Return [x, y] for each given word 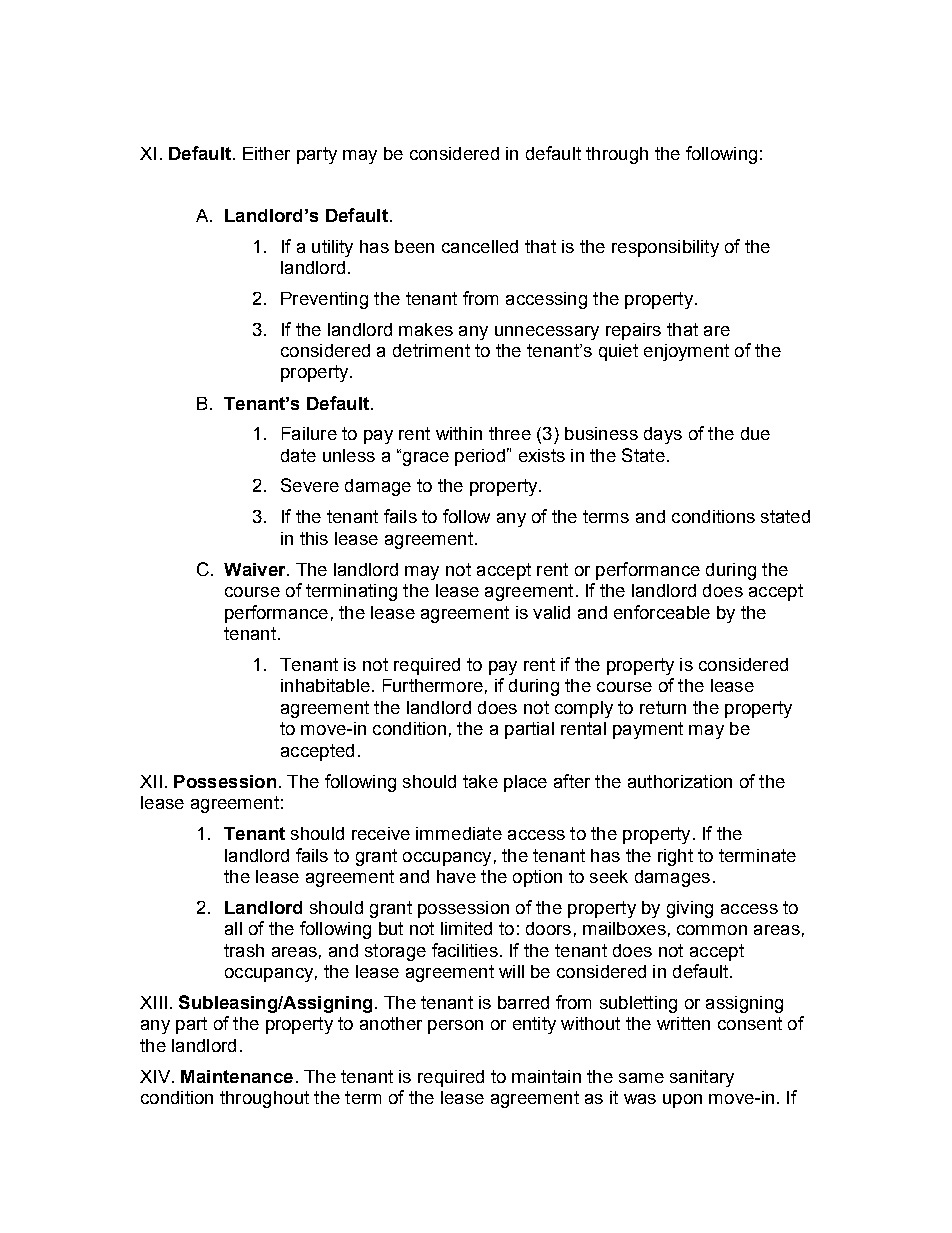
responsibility [665, 248]
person [455, 1027]
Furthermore [433, 685]
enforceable [662, 612]
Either [266, 153]
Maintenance [237, 1076]
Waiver [256, 569]
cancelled [480, 246]
